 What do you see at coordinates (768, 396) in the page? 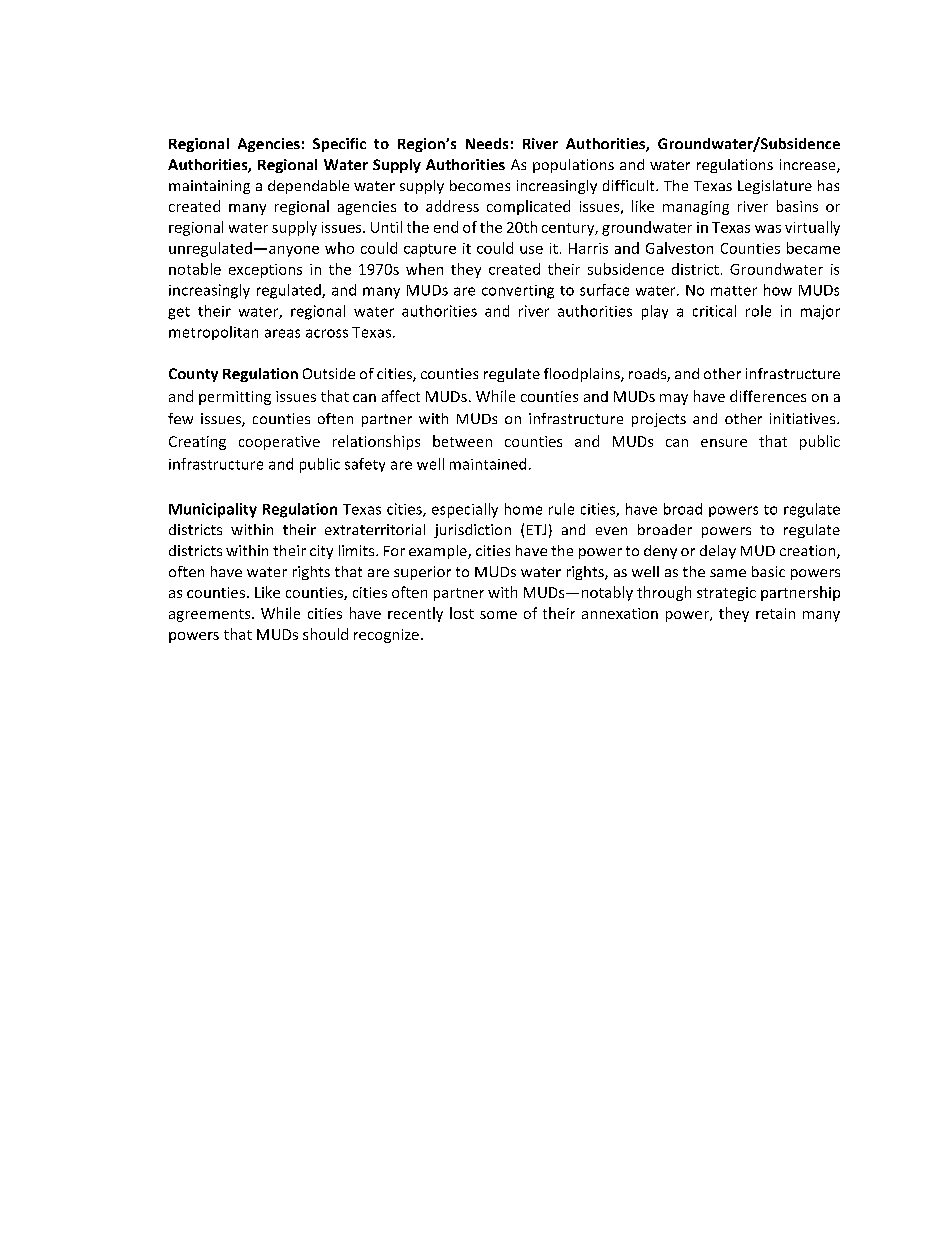
I see `differences` at bounding box center [768, 396].
